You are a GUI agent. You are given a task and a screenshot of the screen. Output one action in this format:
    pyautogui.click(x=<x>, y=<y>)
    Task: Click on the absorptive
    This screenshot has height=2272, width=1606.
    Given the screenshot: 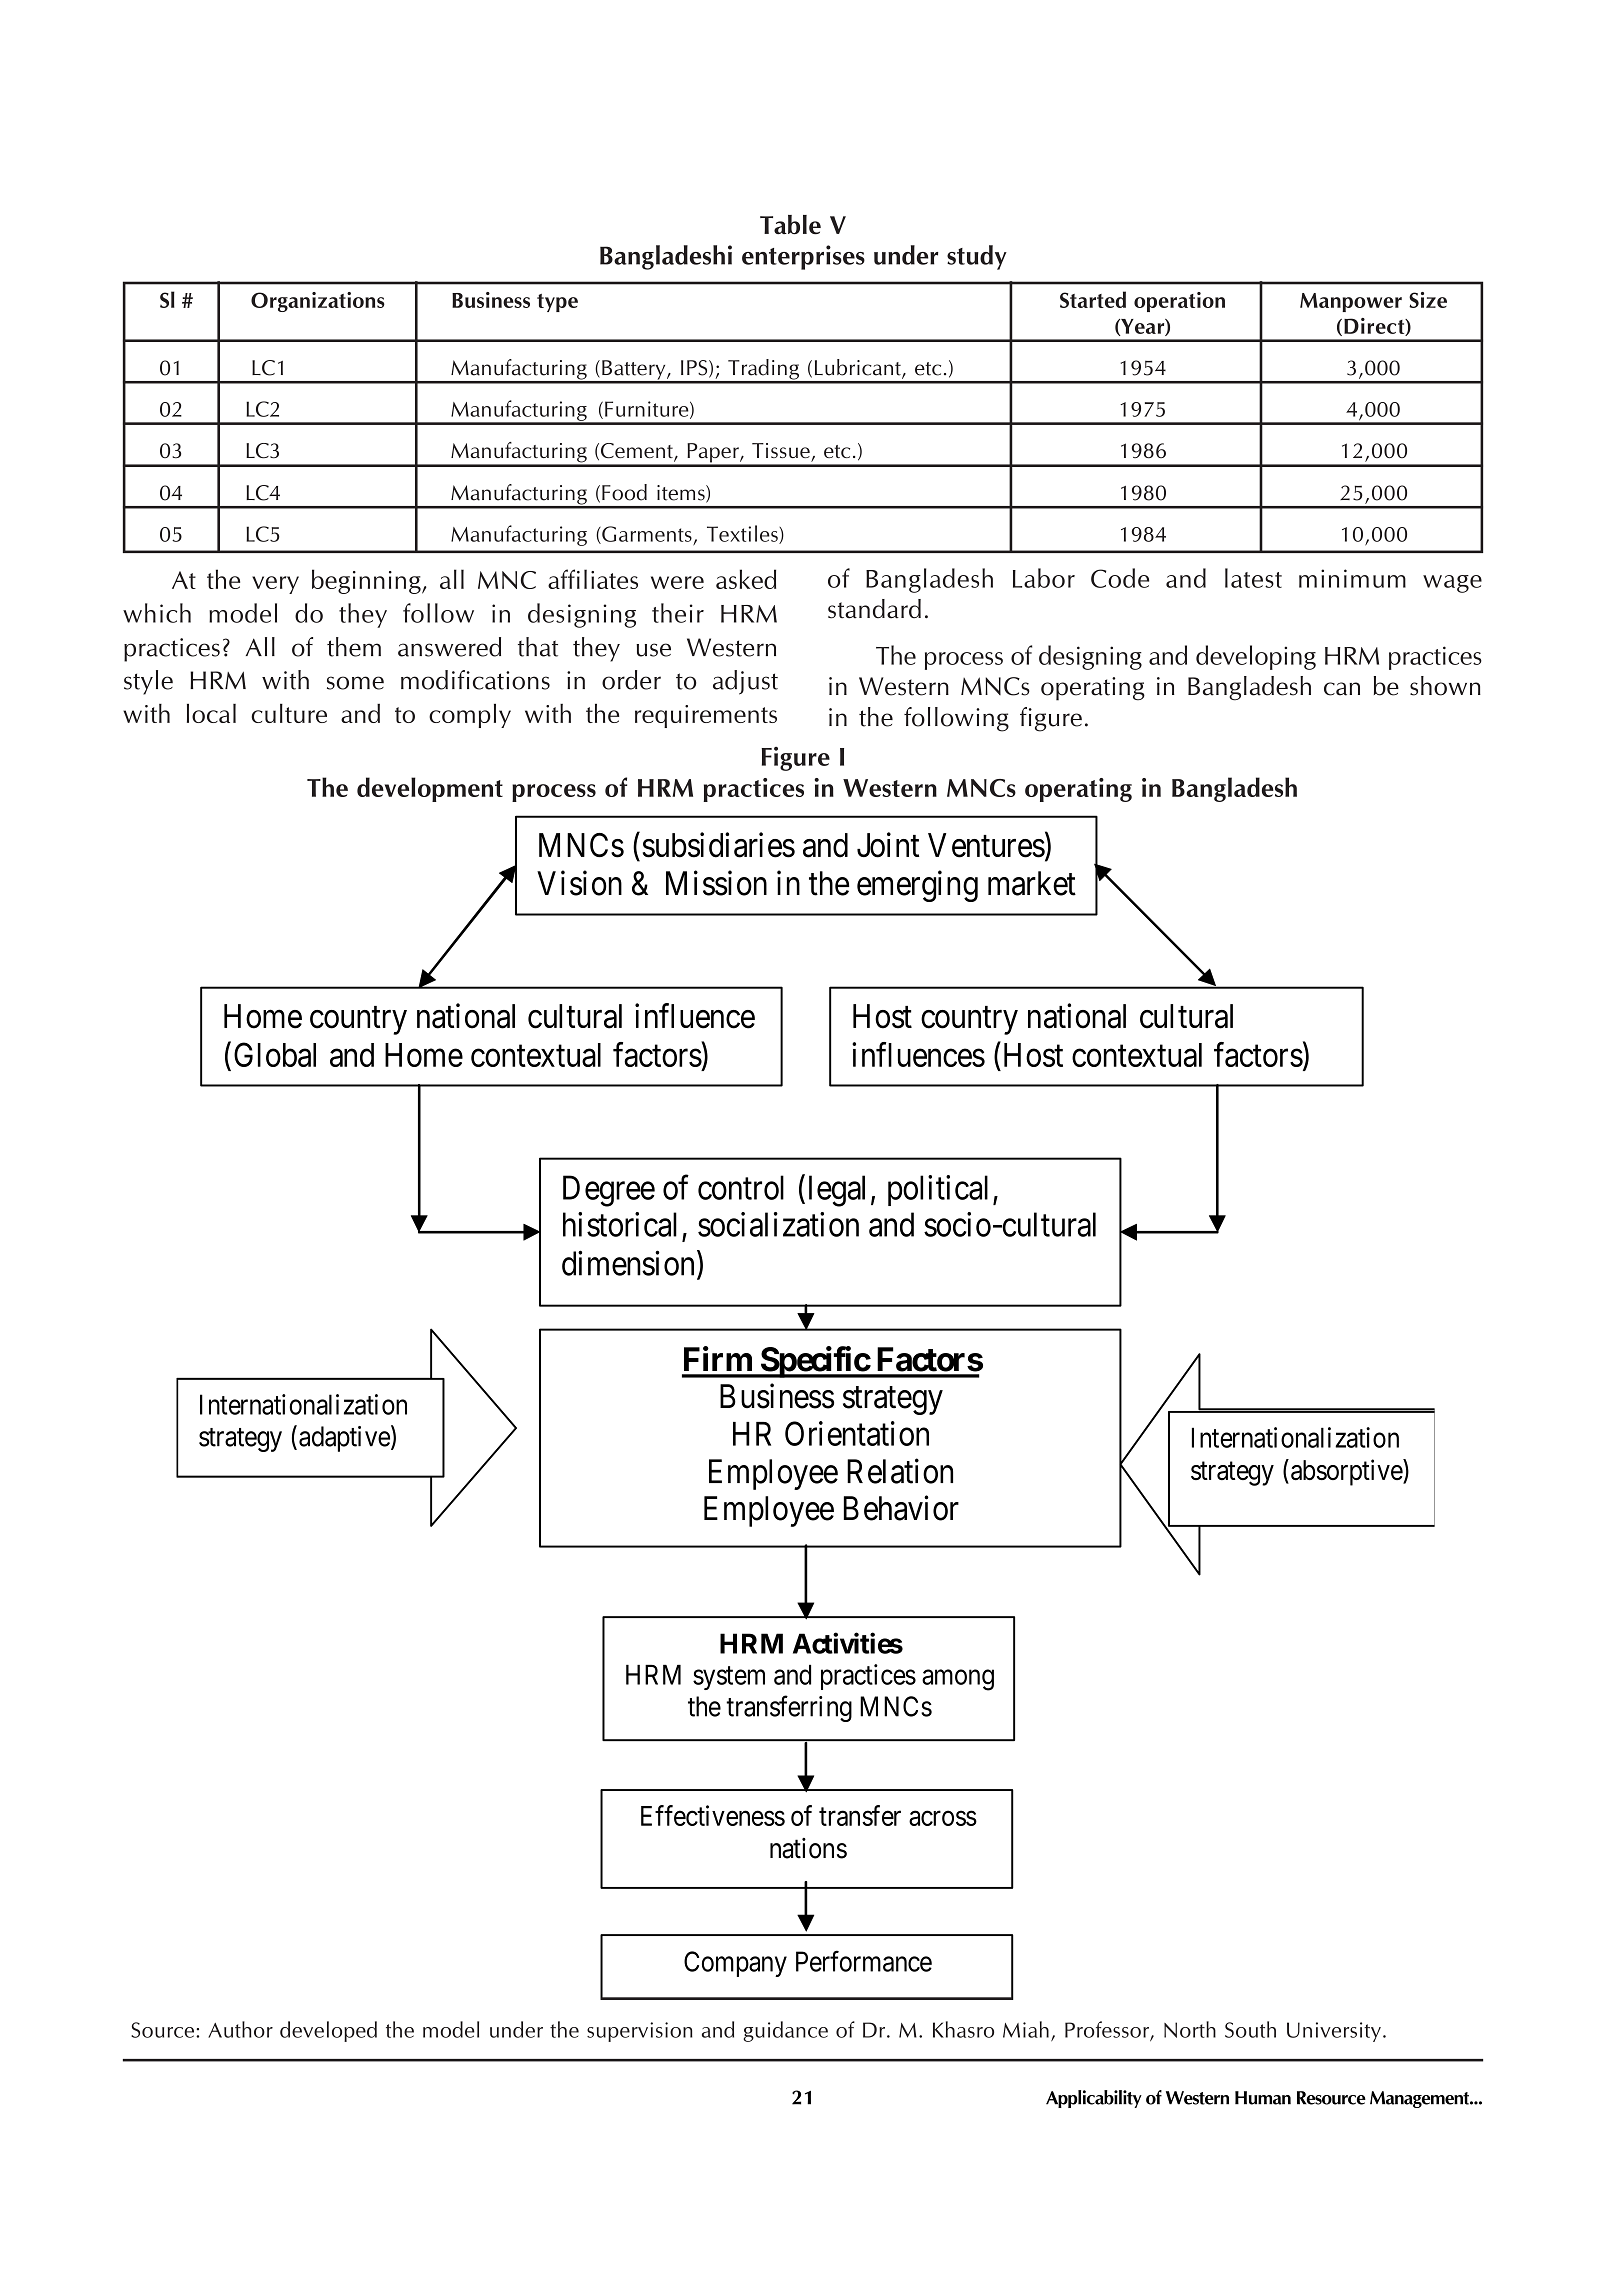 What is the action you would take?
    pyautogui.click(x=1347, y=1472)
